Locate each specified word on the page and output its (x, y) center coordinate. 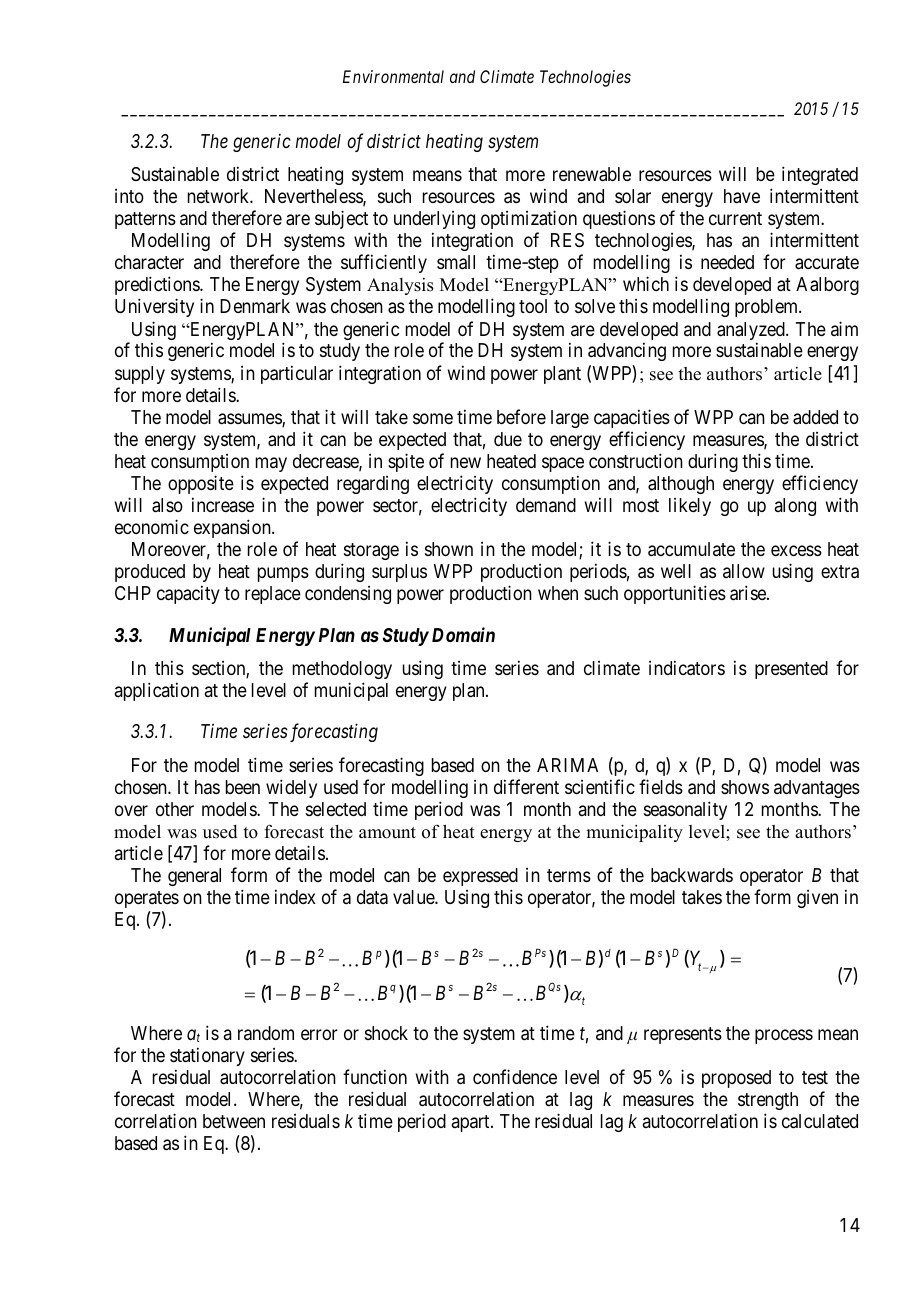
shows (745, 787)
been (243, 787)
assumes (250, 420)
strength (768, 1101)
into (129, 196)
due (508, 439)
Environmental (393, 76)
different (526, 786)
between (234, 1121)
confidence (515, 1076)
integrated (820, 175)
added (815, 417)
